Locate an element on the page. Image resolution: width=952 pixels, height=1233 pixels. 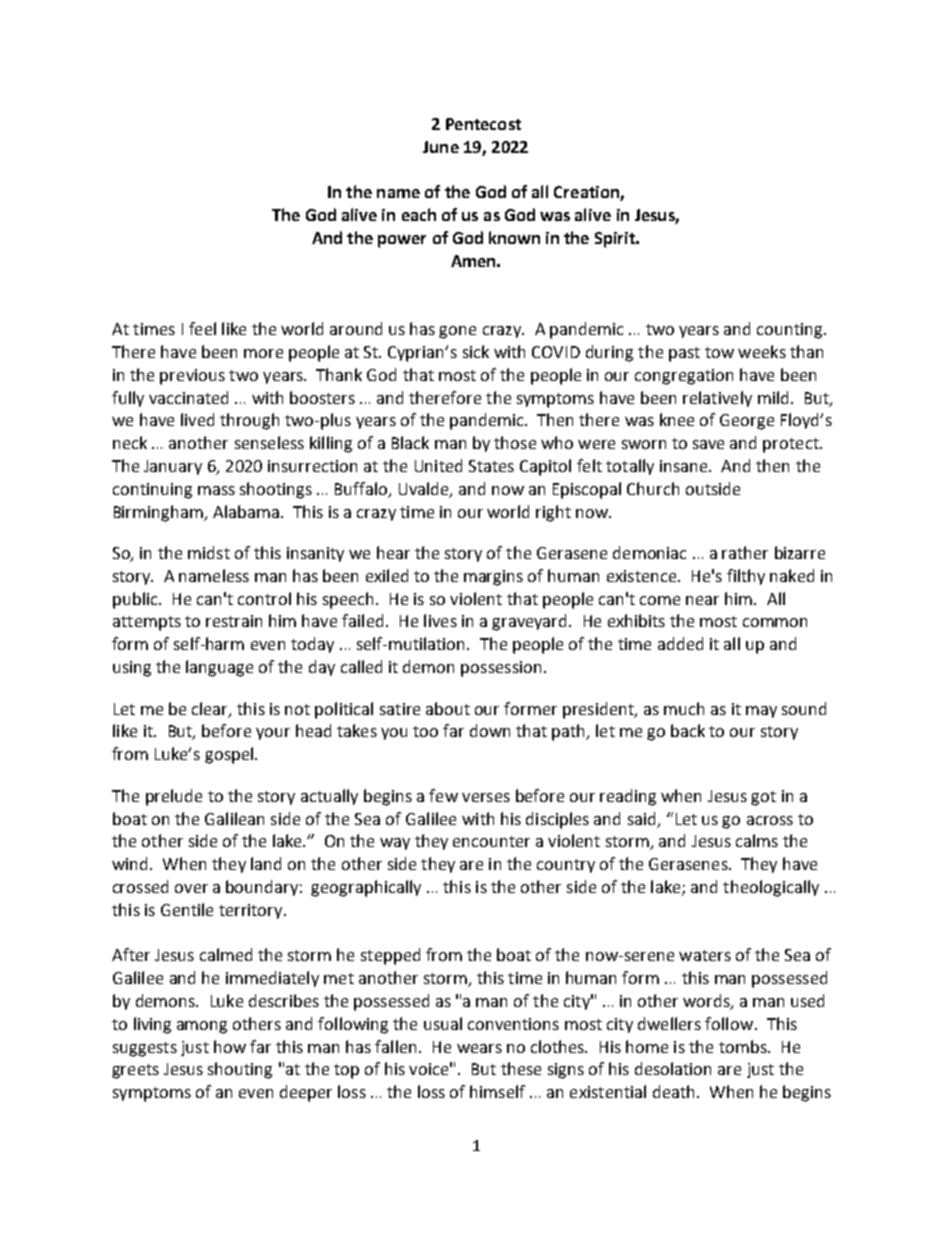
Creation is located at coordinates (587, 193).
